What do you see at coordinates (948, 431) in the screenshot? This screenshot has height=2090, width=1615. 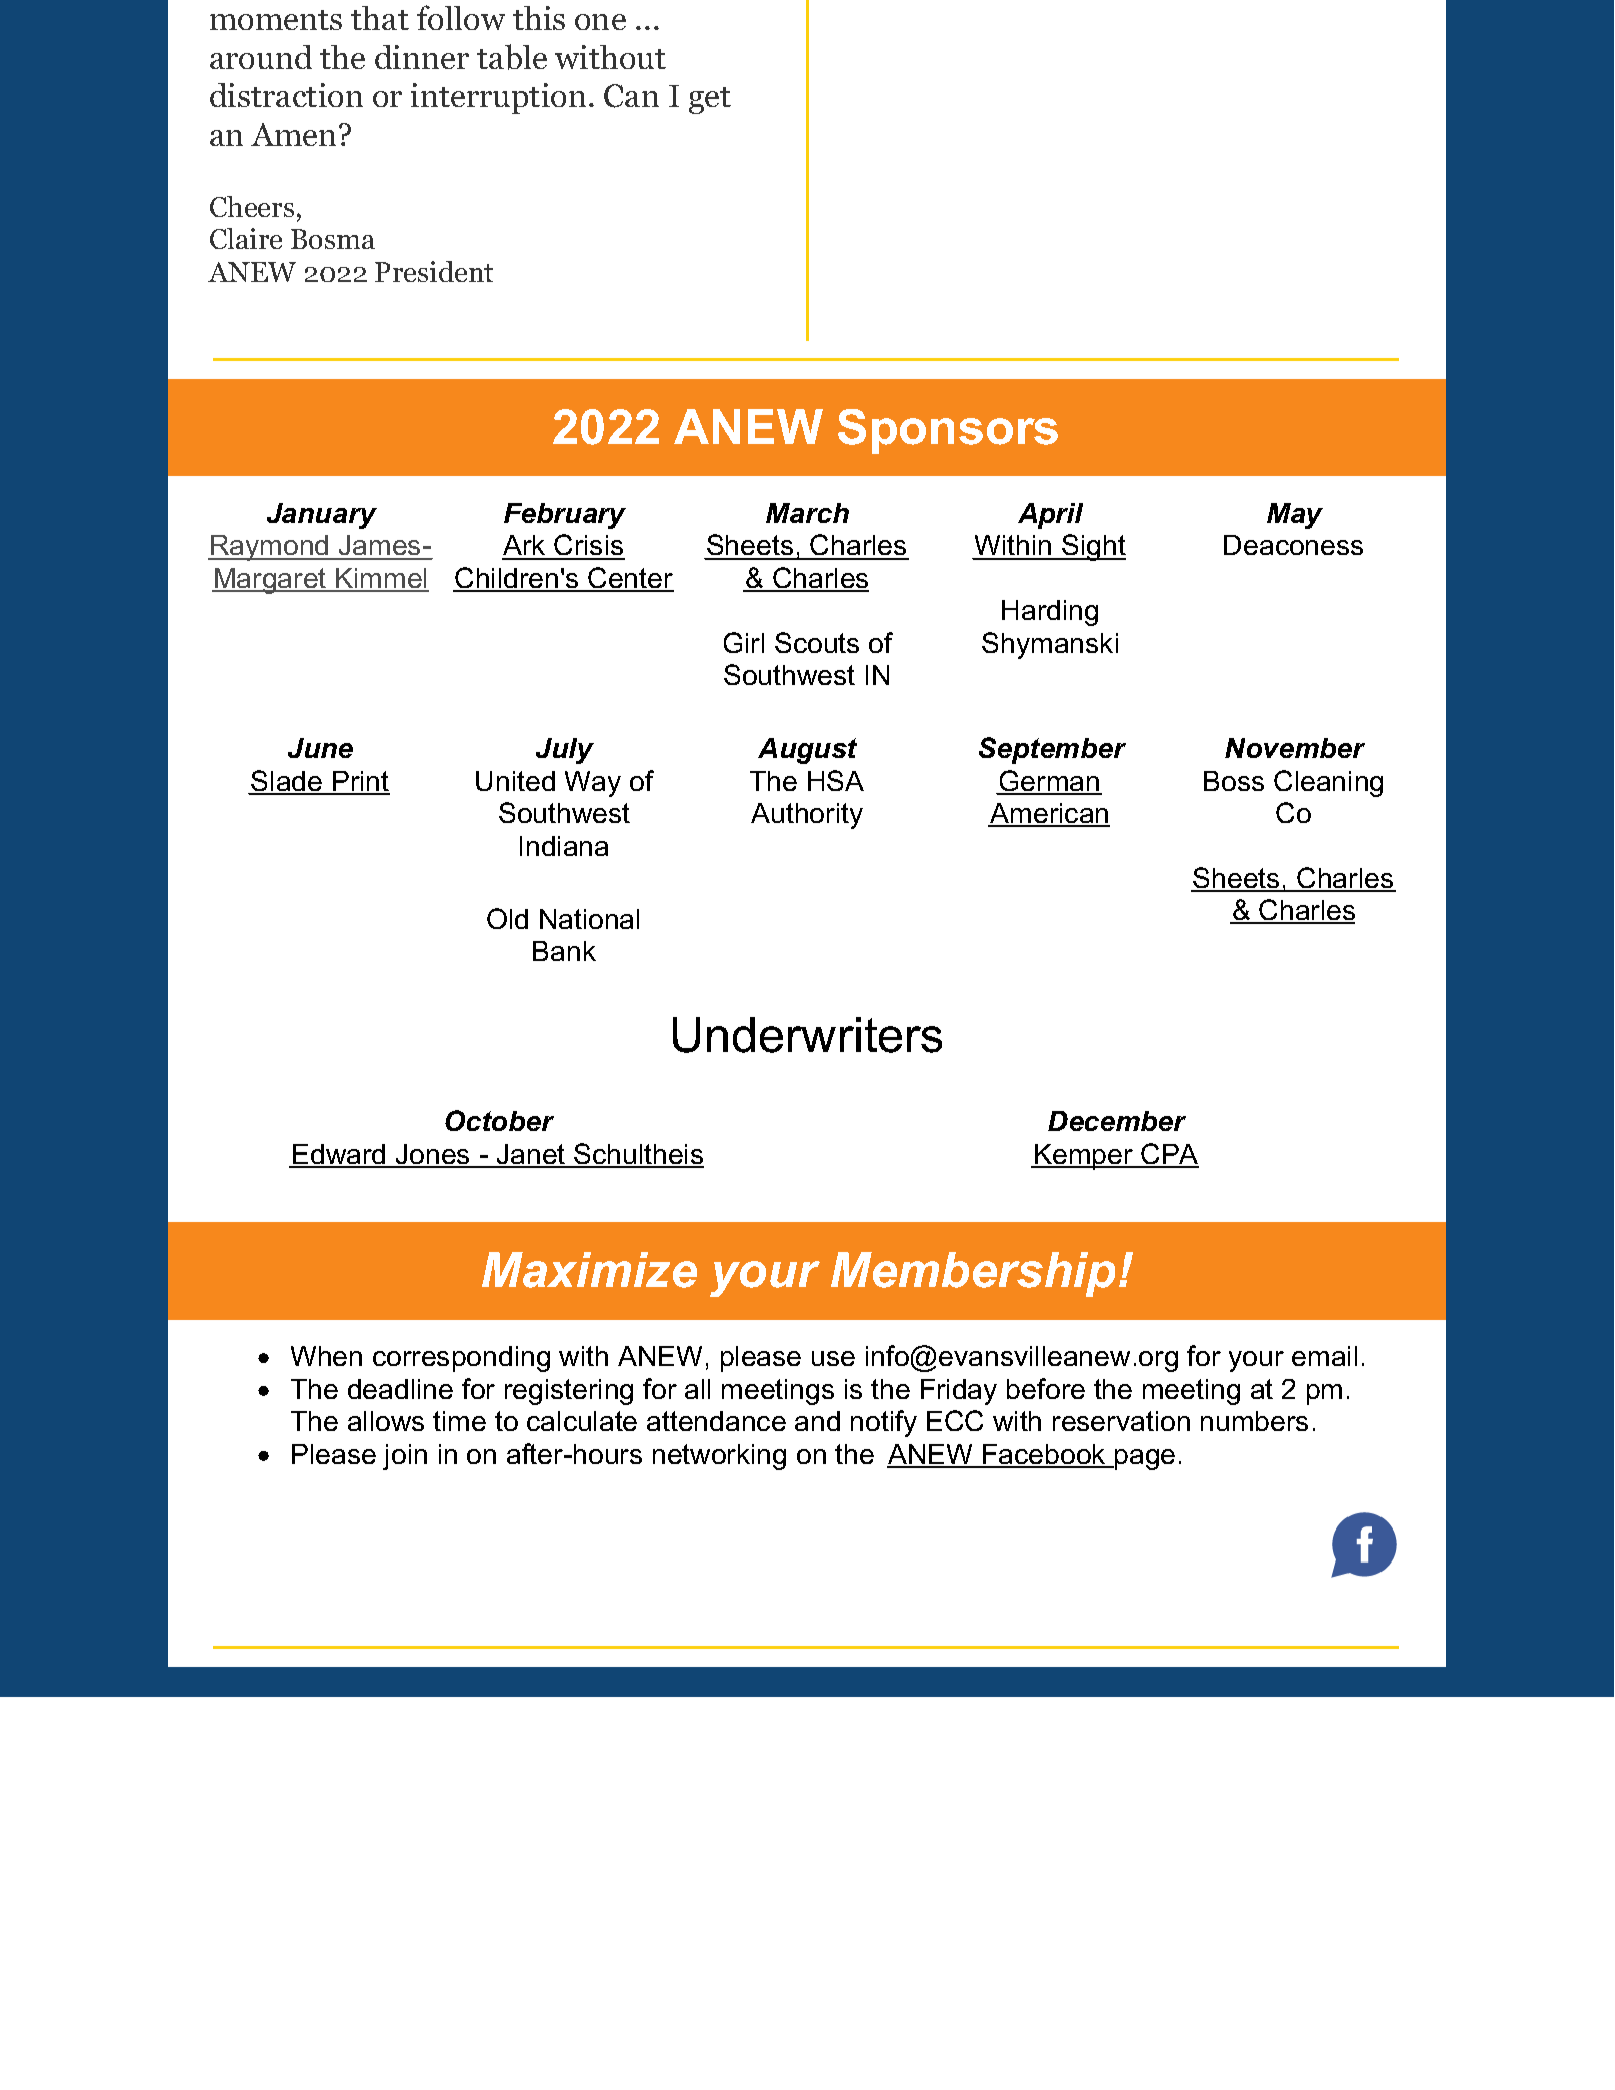 I see `Sponsors` at bounding box center [948, 431].
